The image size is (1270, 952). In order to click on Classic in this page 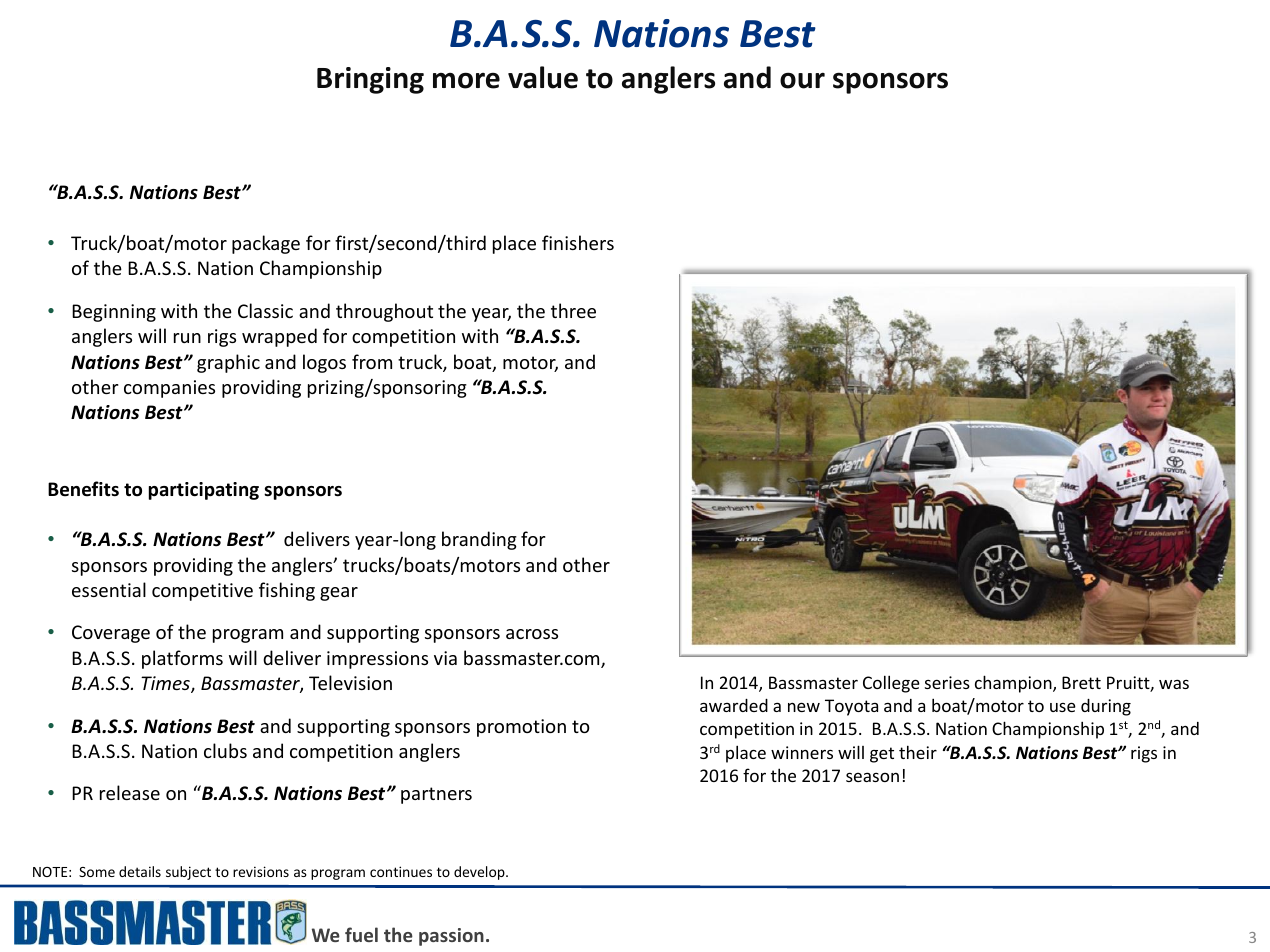, I will do `click(265, 310)`.
